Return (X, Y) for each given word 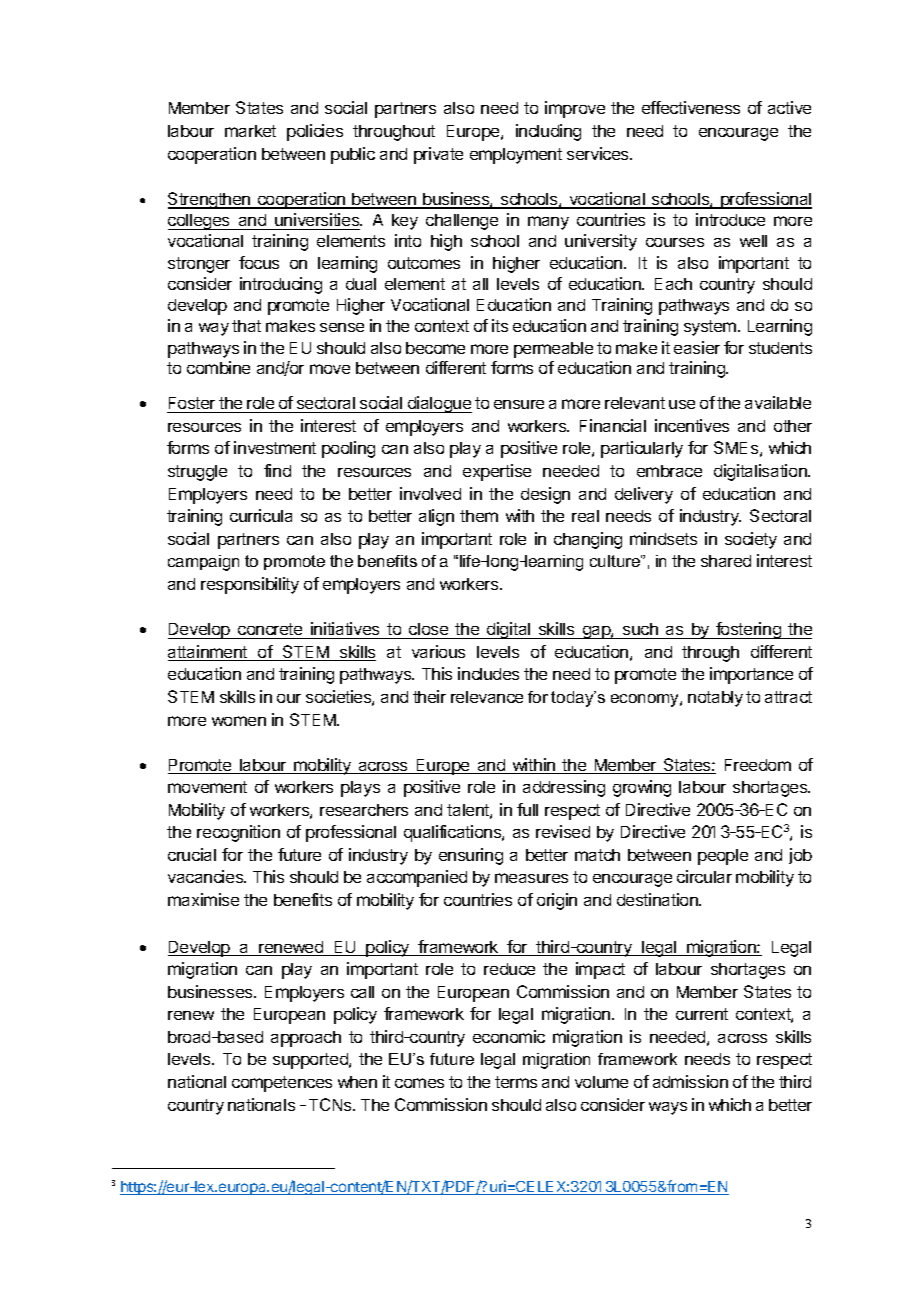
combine (218, 367)
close (428, 629)
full (527, 809)
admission (690, 1081)
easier (697, 347)
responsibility (250, 585)
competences (282, 1084)
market (250, 131)
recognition (238, 833)
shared (726, 561)
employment (516, 156)
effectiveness (691, 107)
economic (509, 1036)
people (723, 857)
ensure (519, 404)
